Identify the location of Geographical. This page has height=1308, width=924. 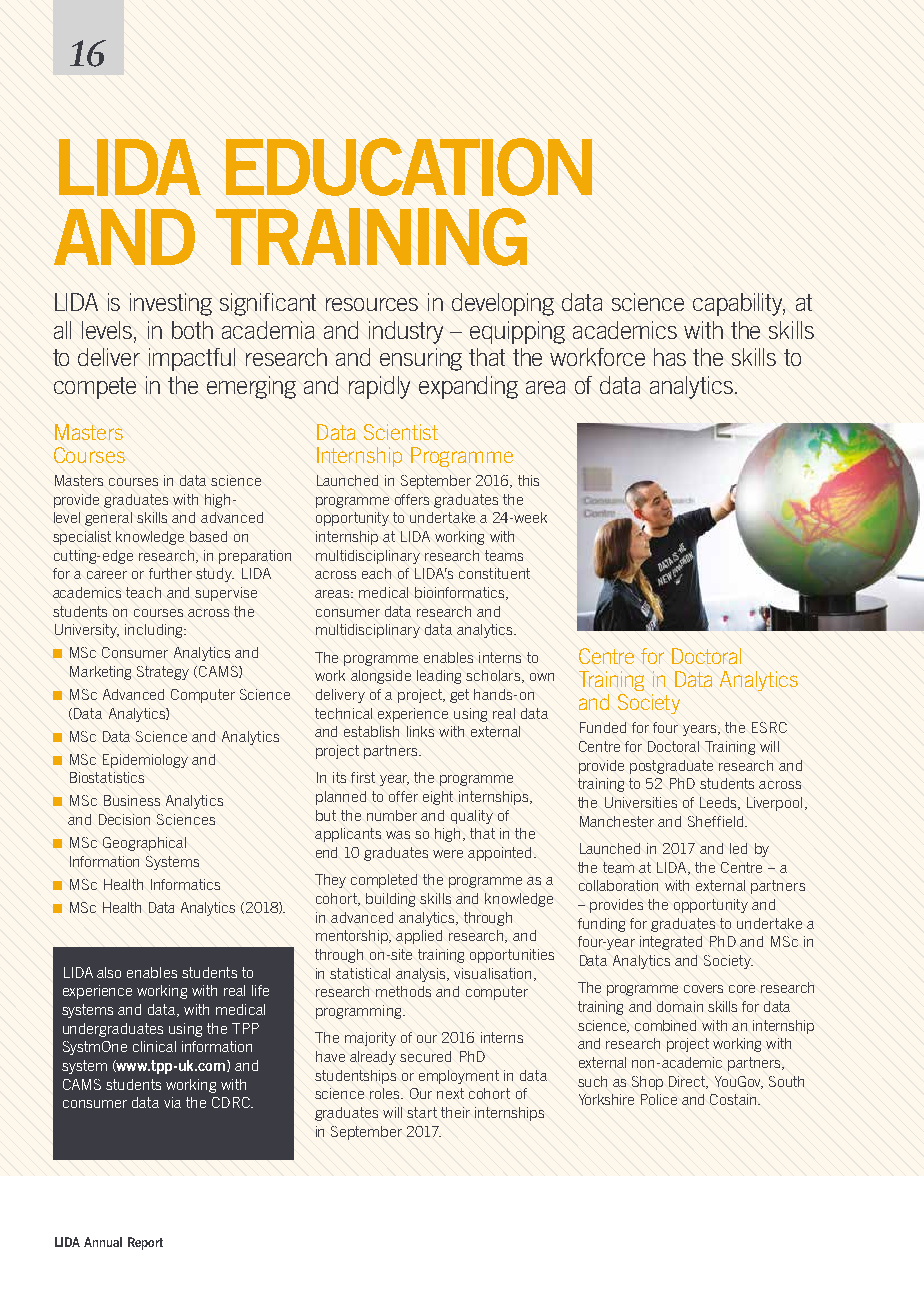
(144, 844).
